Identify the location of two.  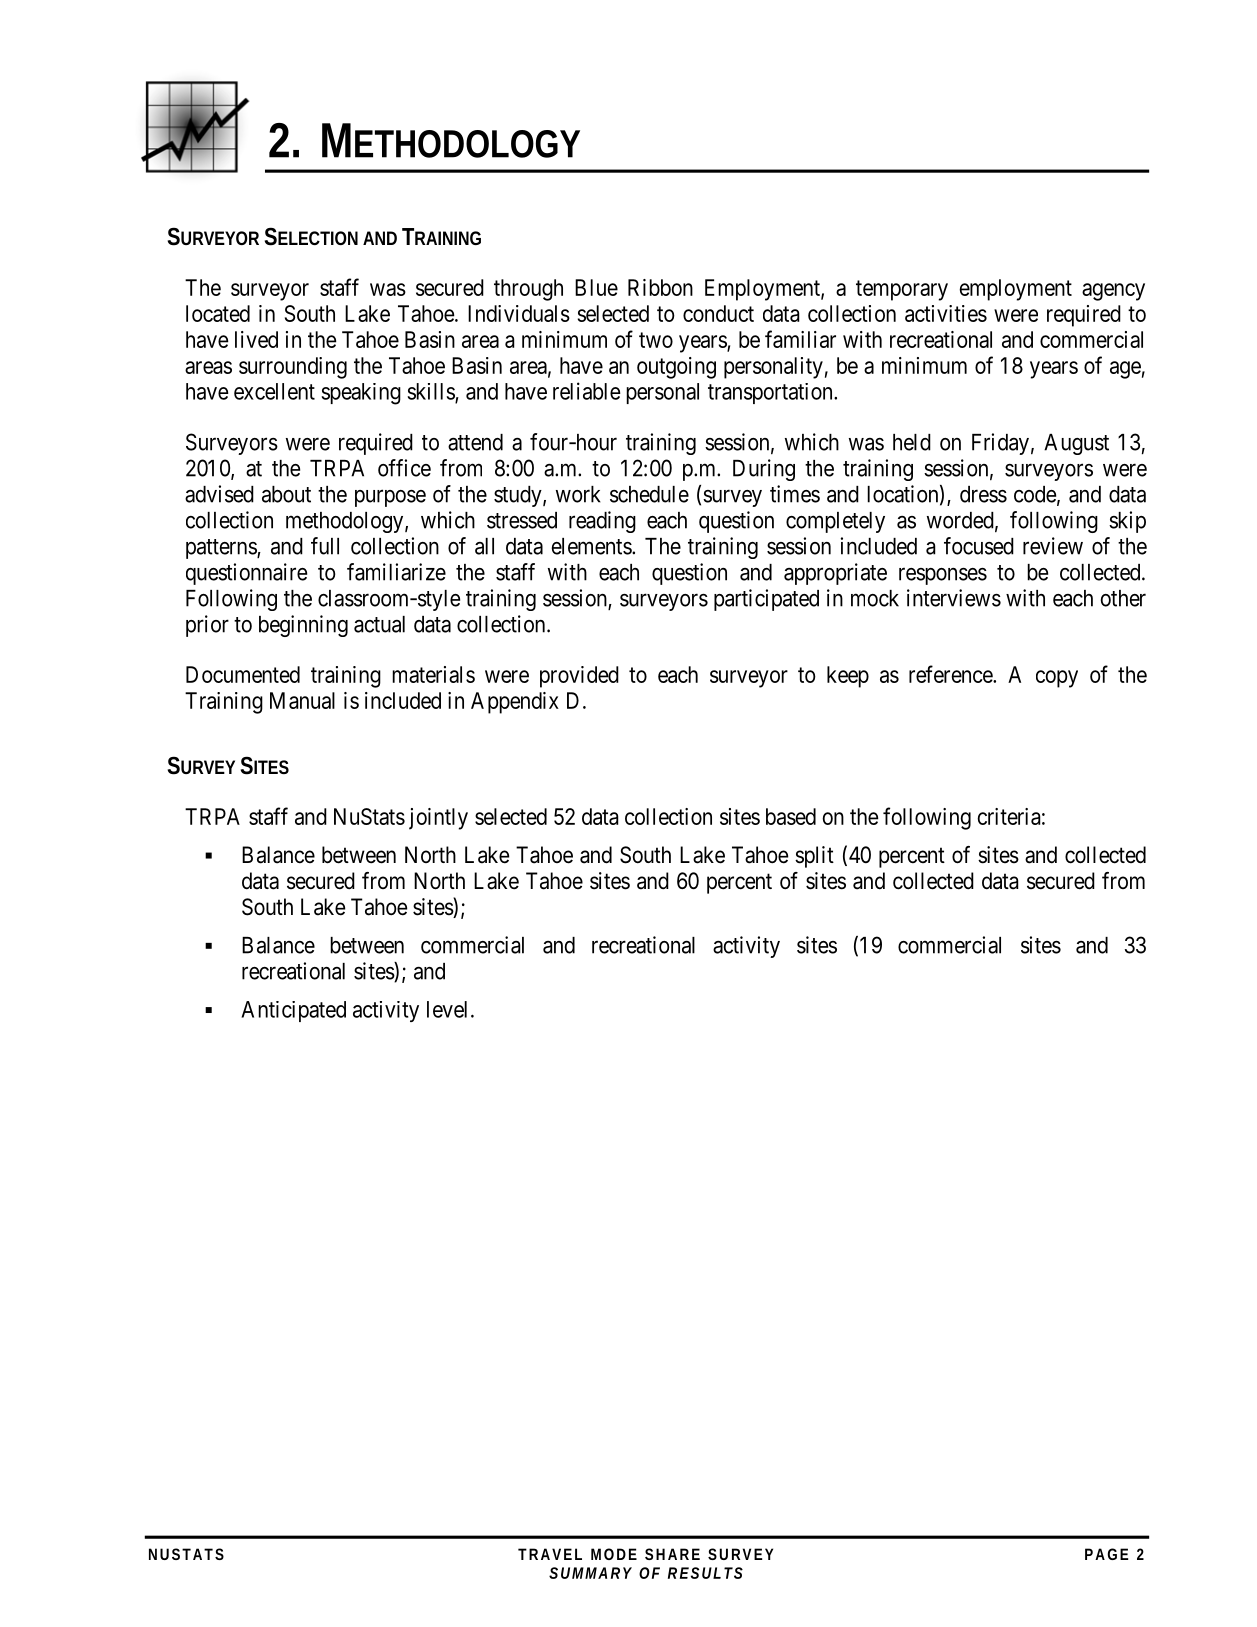
(656, 340).
